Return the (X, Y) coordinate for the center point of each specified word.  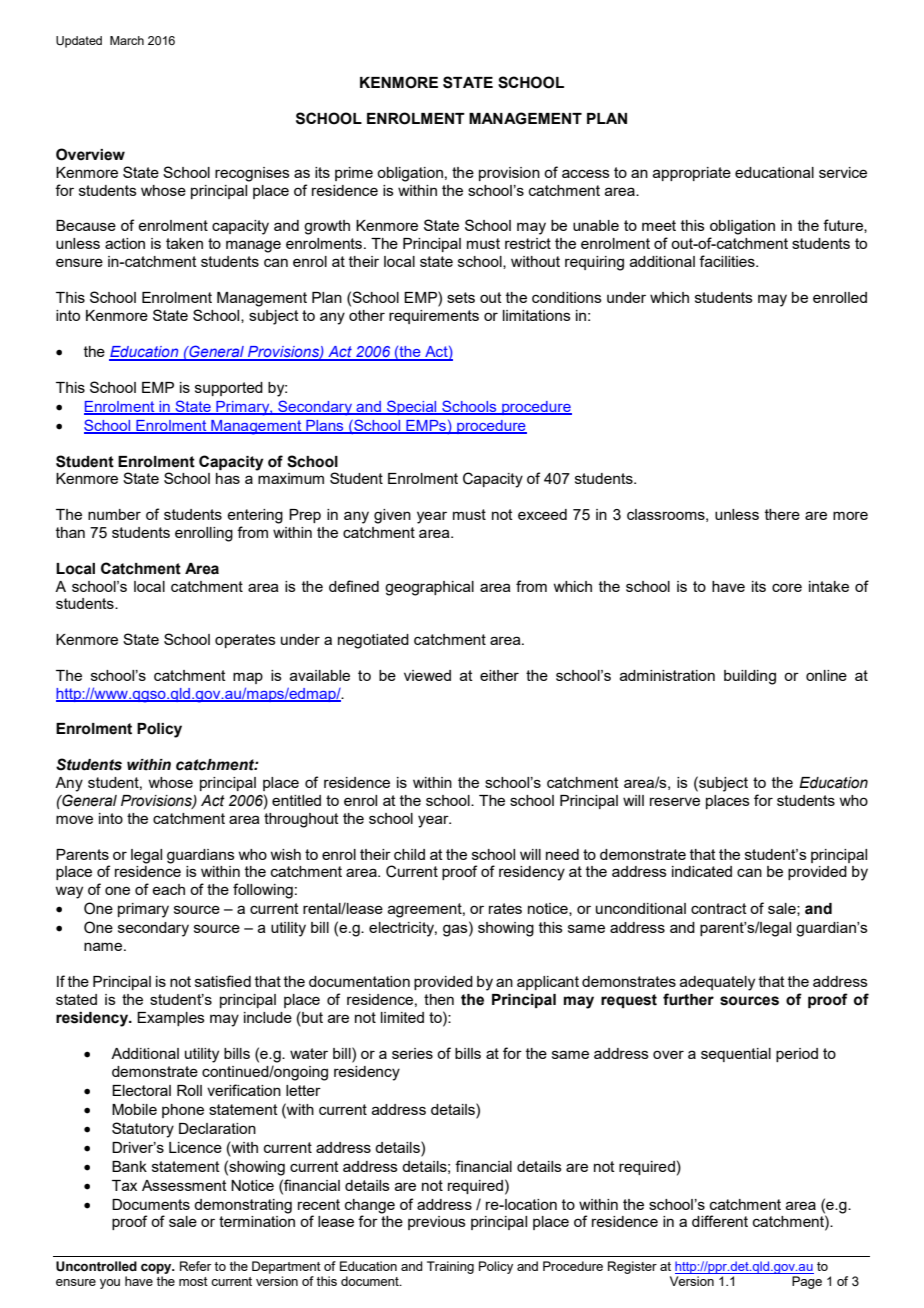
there (782, 514)
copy (157, 1268)
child (409, 854)
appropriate (692, 174)
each (168, 889)
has (228, 478)
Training (450, 1267)
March (127, 40)
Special (412, 407)
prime (354, 174)
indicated (702, 871)
